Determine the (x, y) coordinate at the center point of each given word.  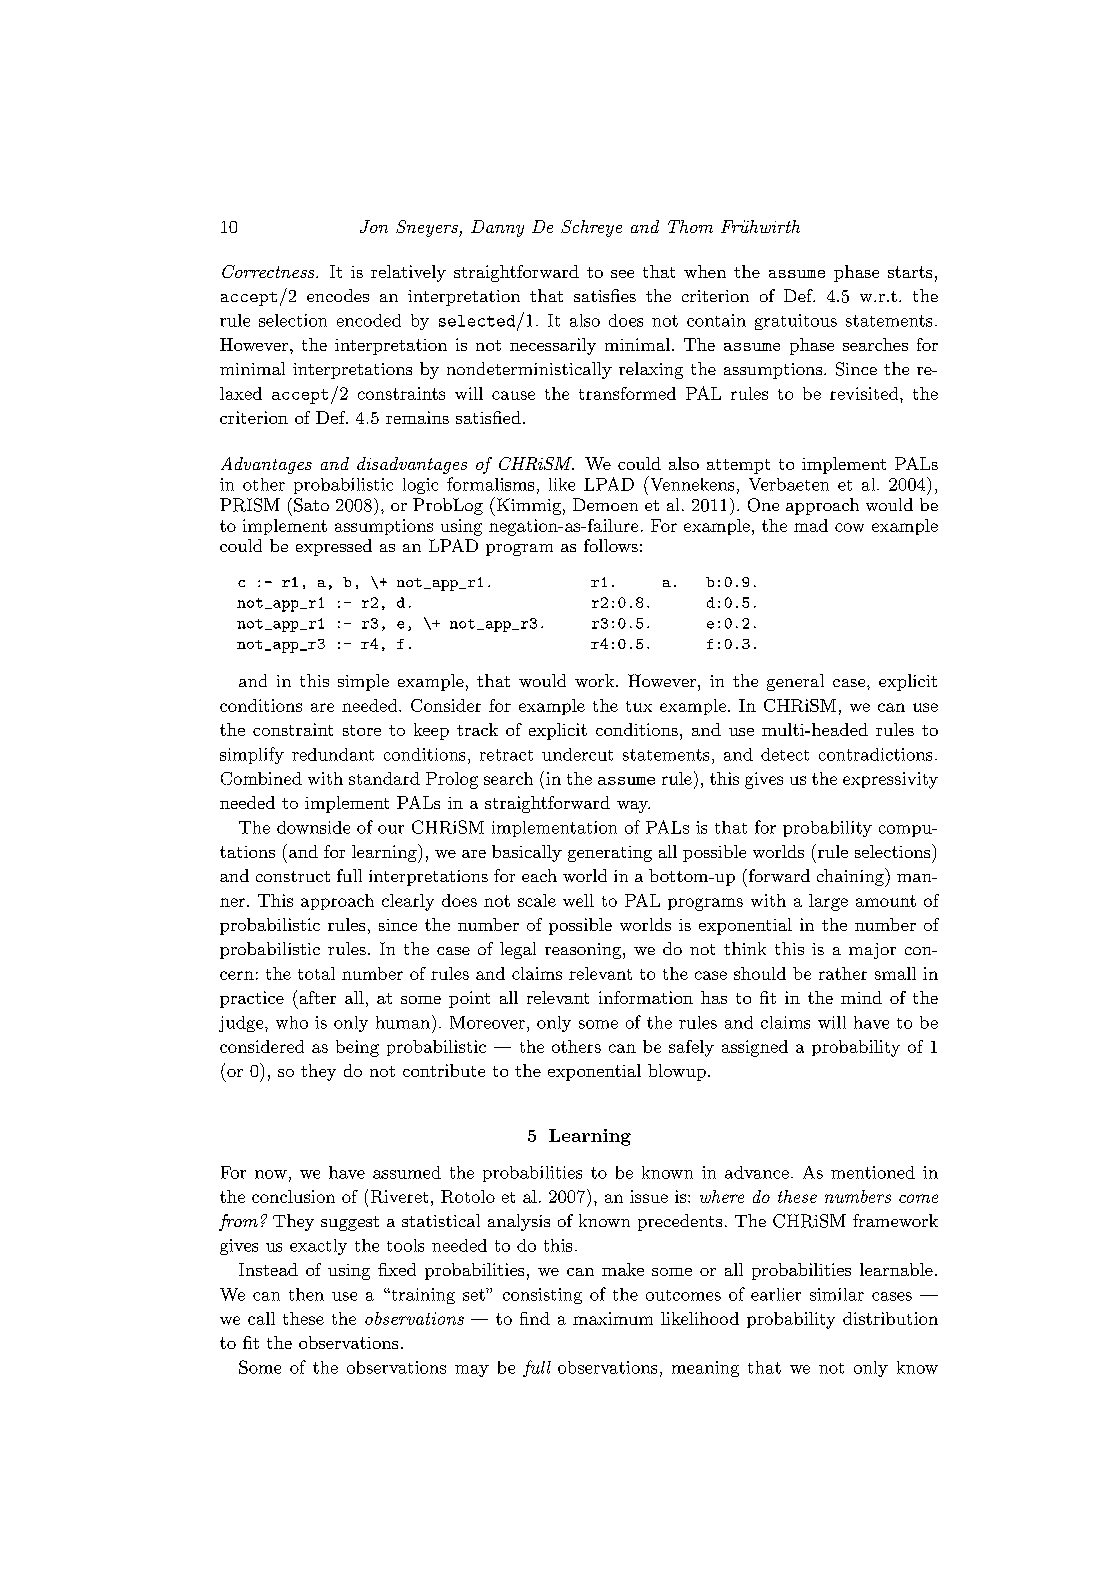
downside (313, 827)
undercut (577, 754)
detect (785, 754)
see (622, 274)
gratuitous (796, 322)
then (306, 1294)
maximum (613, 1318)
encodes (338, 295)
